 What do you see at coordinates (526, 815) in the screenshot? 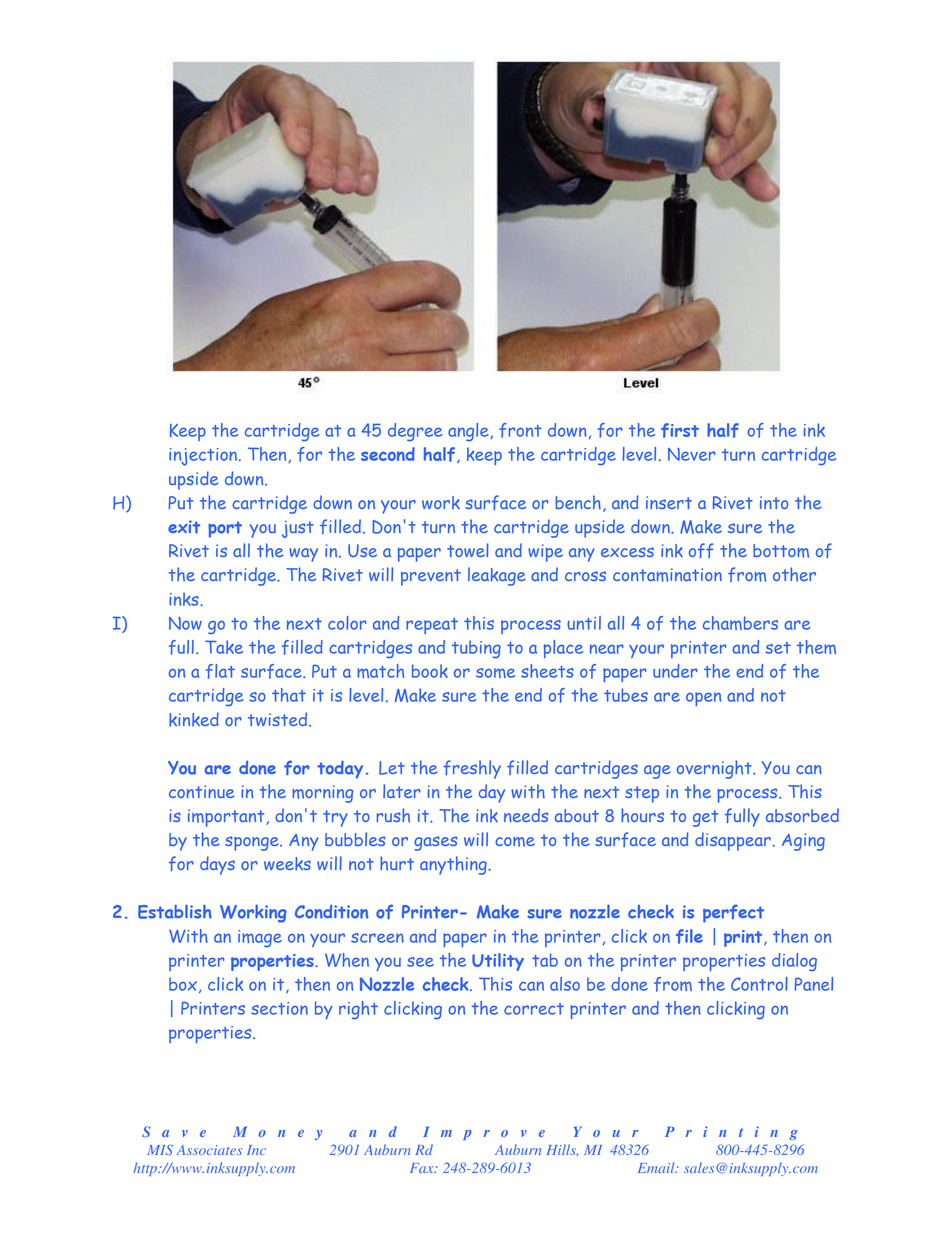
I see `needs` at bounding box center [526, 815].
